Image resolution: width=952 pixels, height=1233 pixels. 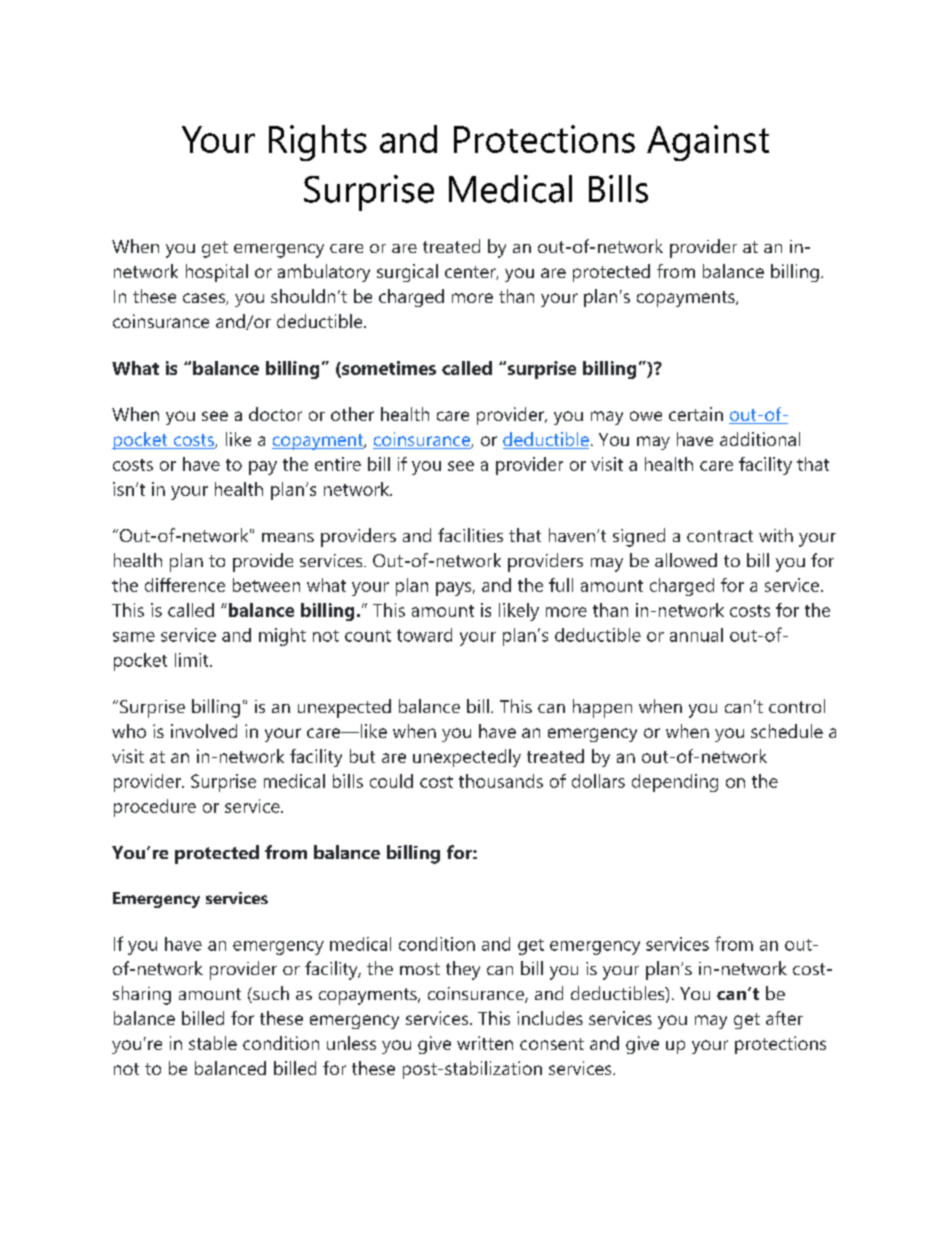 What do you see at coordinates (501, 781) in the document?
I see `thousands` at bounding box center [501, 781].
